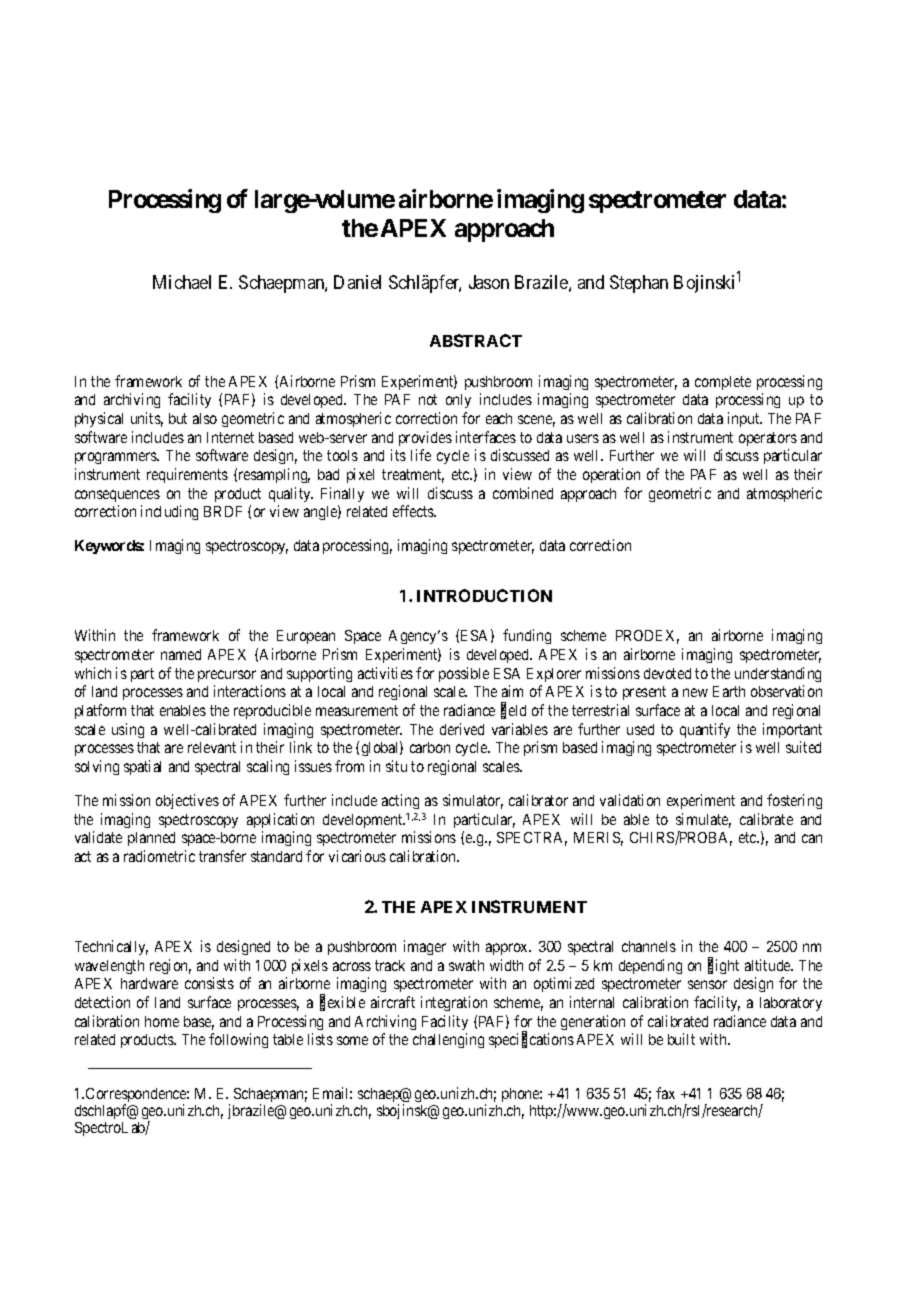 This screenshot has width=924, height=1308. What do you see at coordinates (454, 1003) in the screenshot?
I see `integration` at bounding box center [454, 1003].
